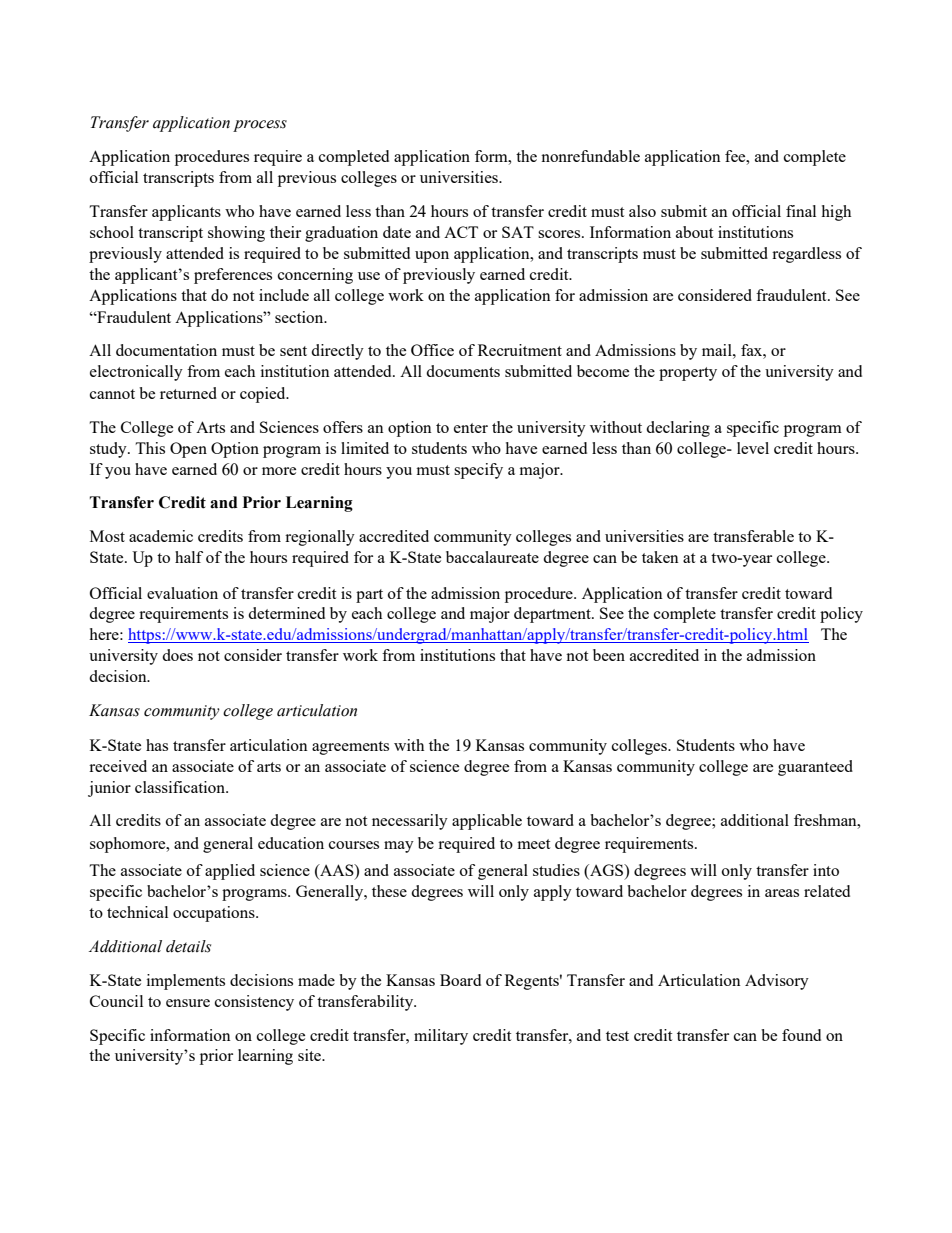 This screenshot has width=952, height=1233. Describe the element at coordinates (182, 593) in the screenshot. I see `evaluation` at that location.
